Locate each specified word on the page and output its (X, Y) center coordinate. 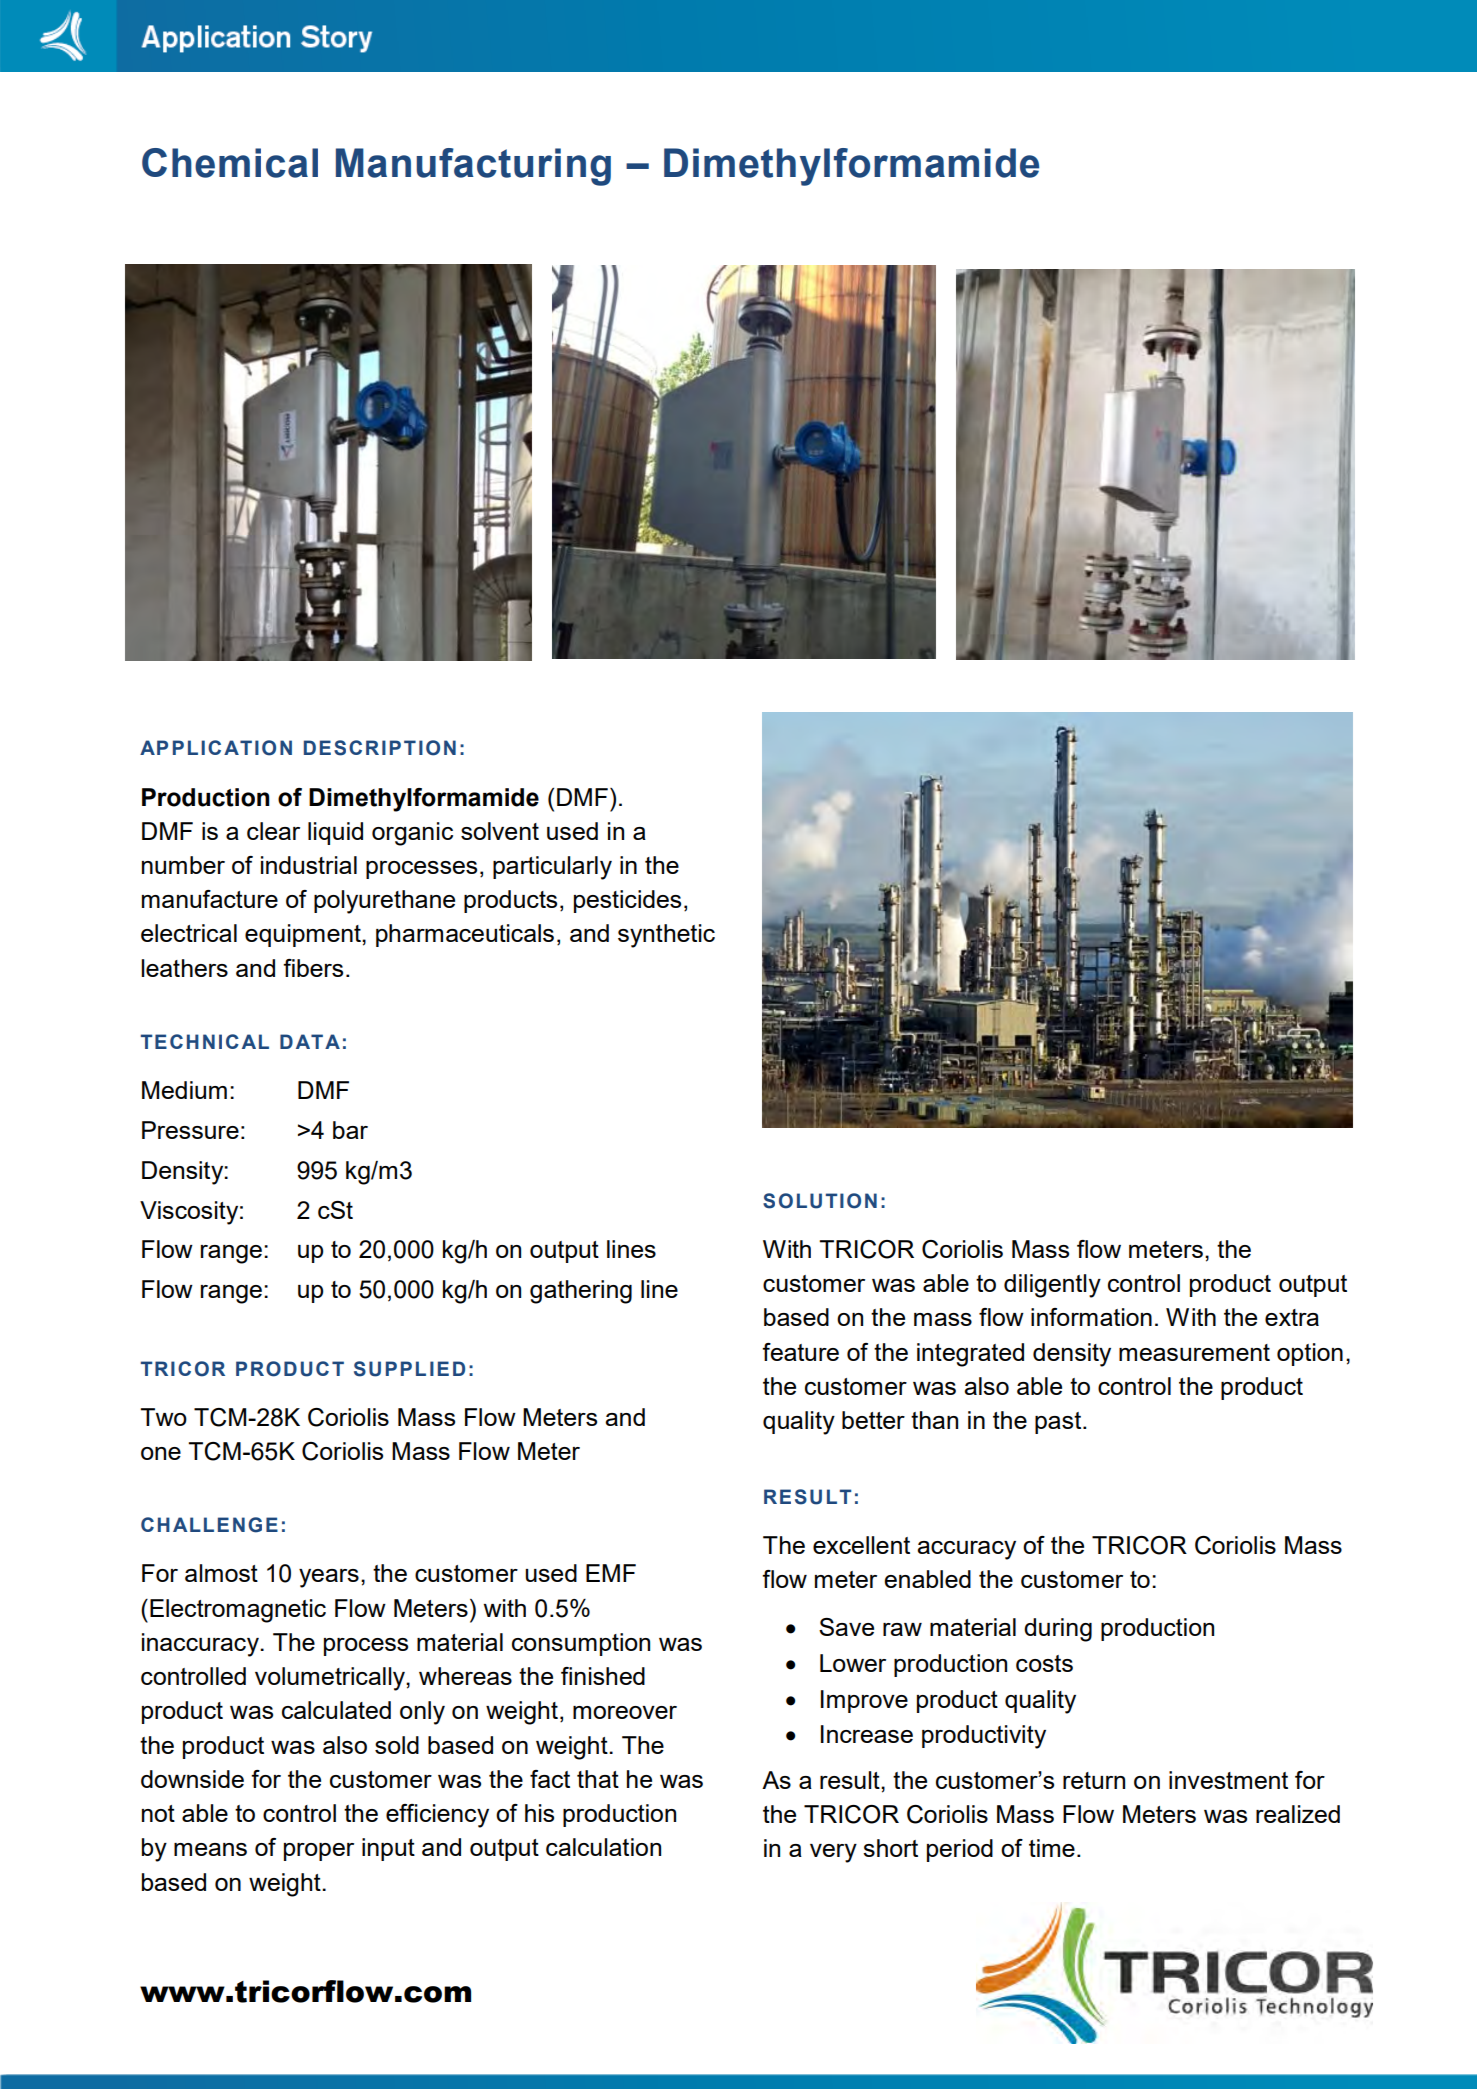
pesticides (627, 901)
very (833, 1853)
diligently (1052, 1286)
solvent (500, 831)
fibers (313, 968)
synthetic (666, 936)
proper (319, 1852)
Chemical (230, 163)
